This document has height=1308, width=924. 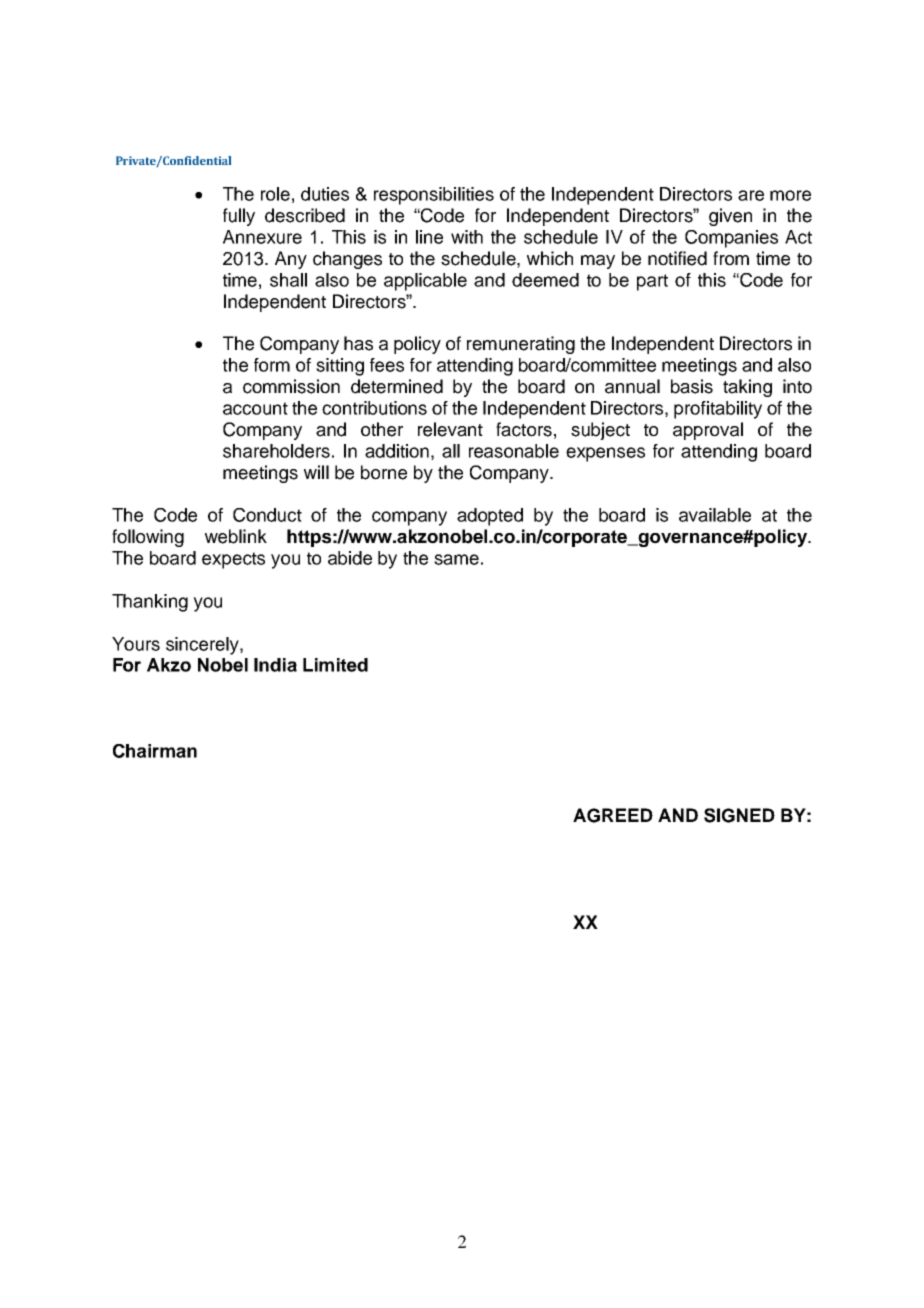 I want to click on fees, so click(x=387, y=365).
